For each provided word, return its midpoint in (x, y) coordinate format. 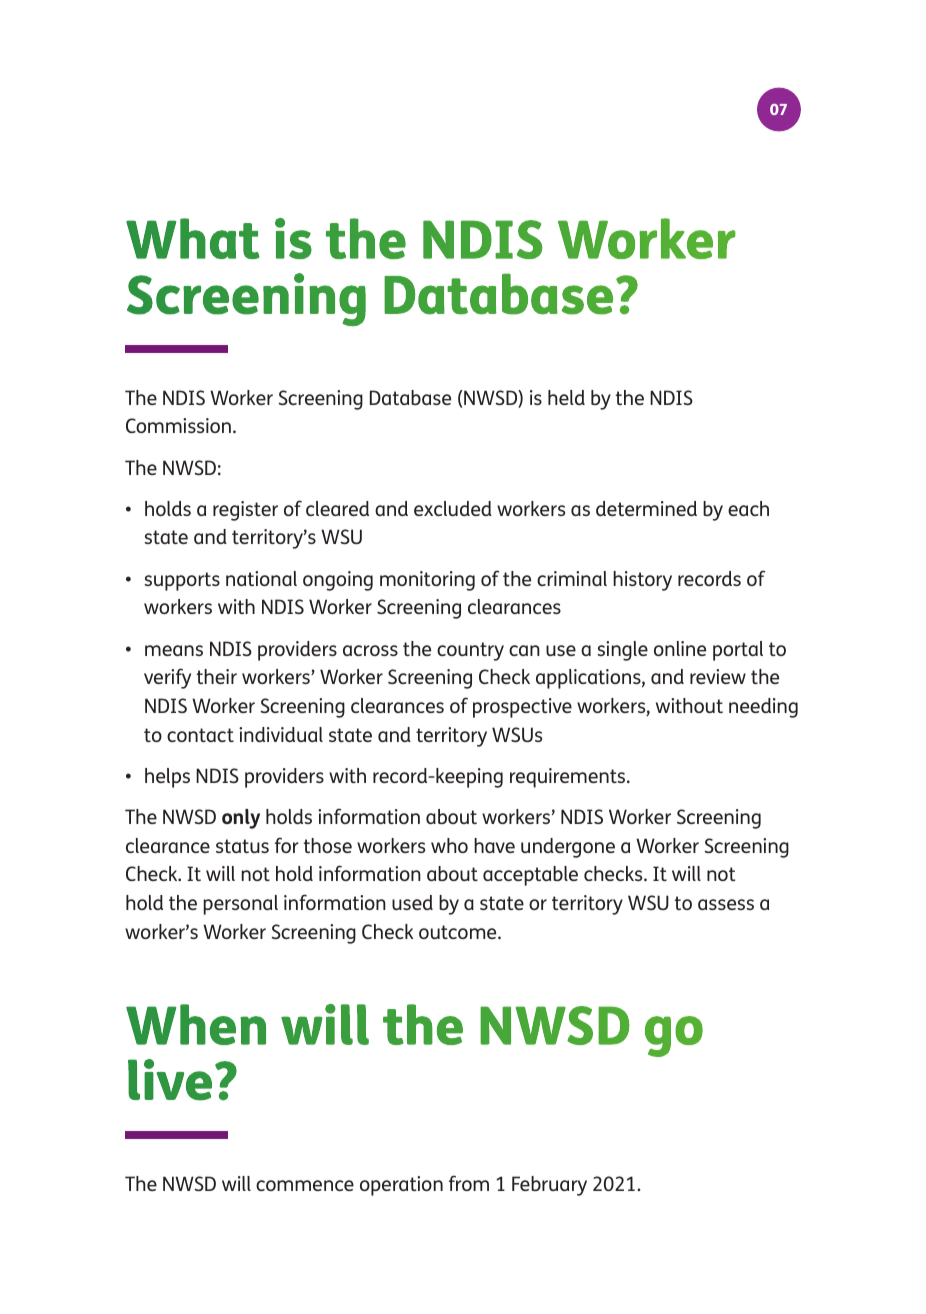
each (748, 508)
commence (305, 1185)
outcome (459, 932)
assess (726, 904)
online (680, 648)
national (261, 578)
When (196, 1024)
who (449, 845)
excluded (453, 508)
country (470, 651)
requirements (569, 778)
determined (646, 508)
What (193, 238)
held (566, 397)
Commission (178, 425)
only (241, 819)
